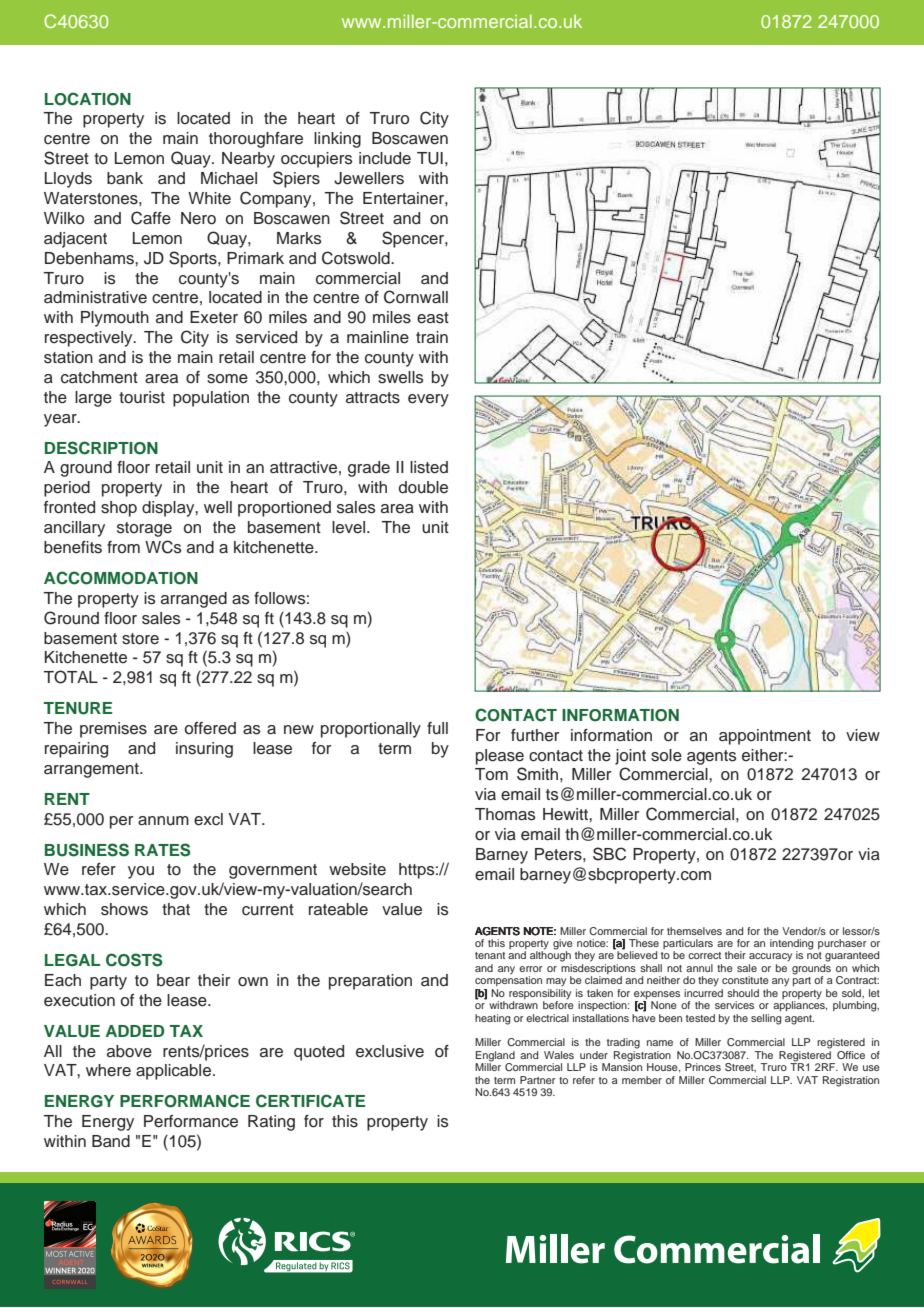 The width and height of the image is (924, 1308). What do you see at coordinates (125, 178) in the image?
I see `bank` at bounding box center [125, 178].
